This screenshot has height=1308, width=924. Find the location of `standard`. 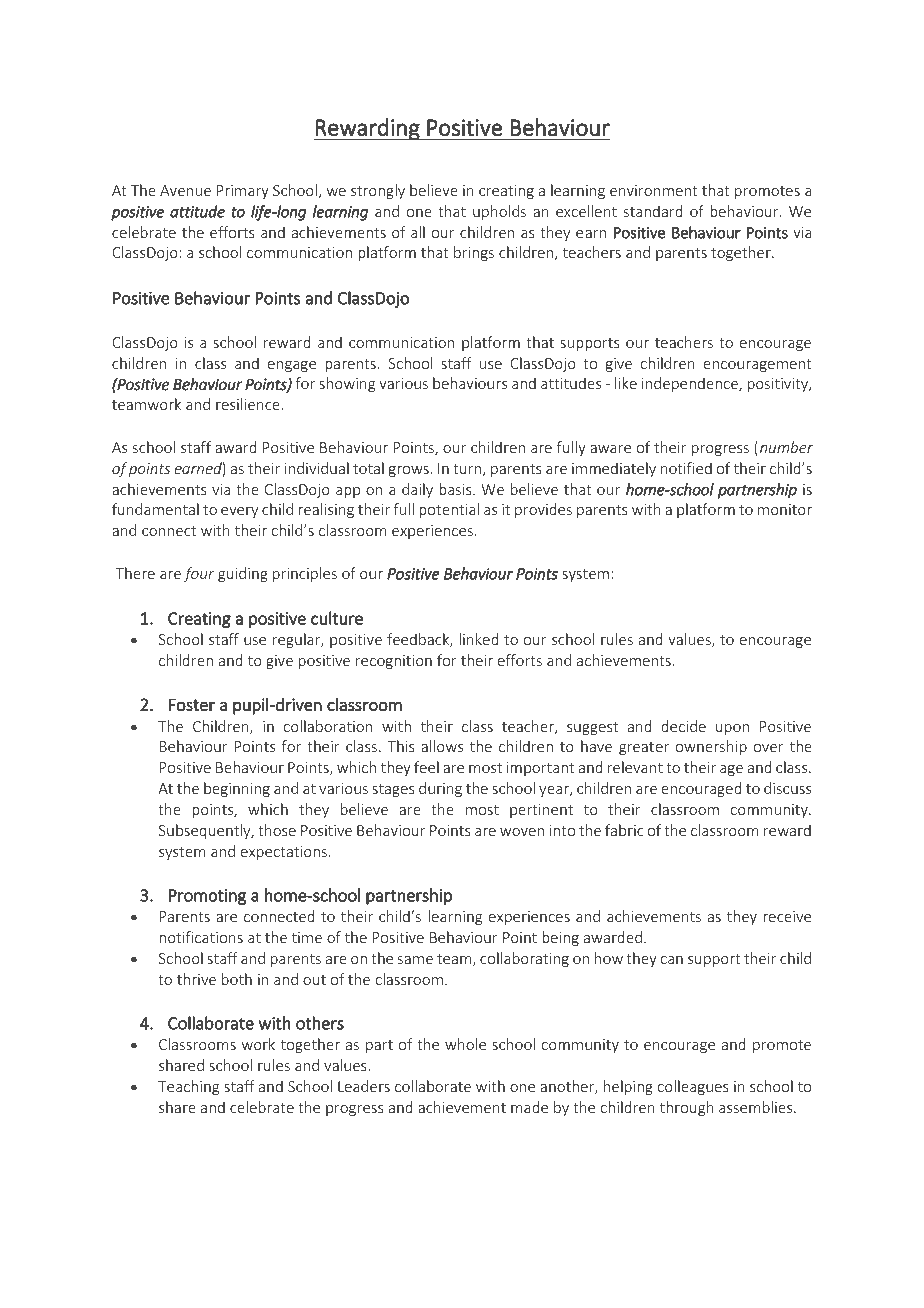

standard is located at coordinates (653, 211).
